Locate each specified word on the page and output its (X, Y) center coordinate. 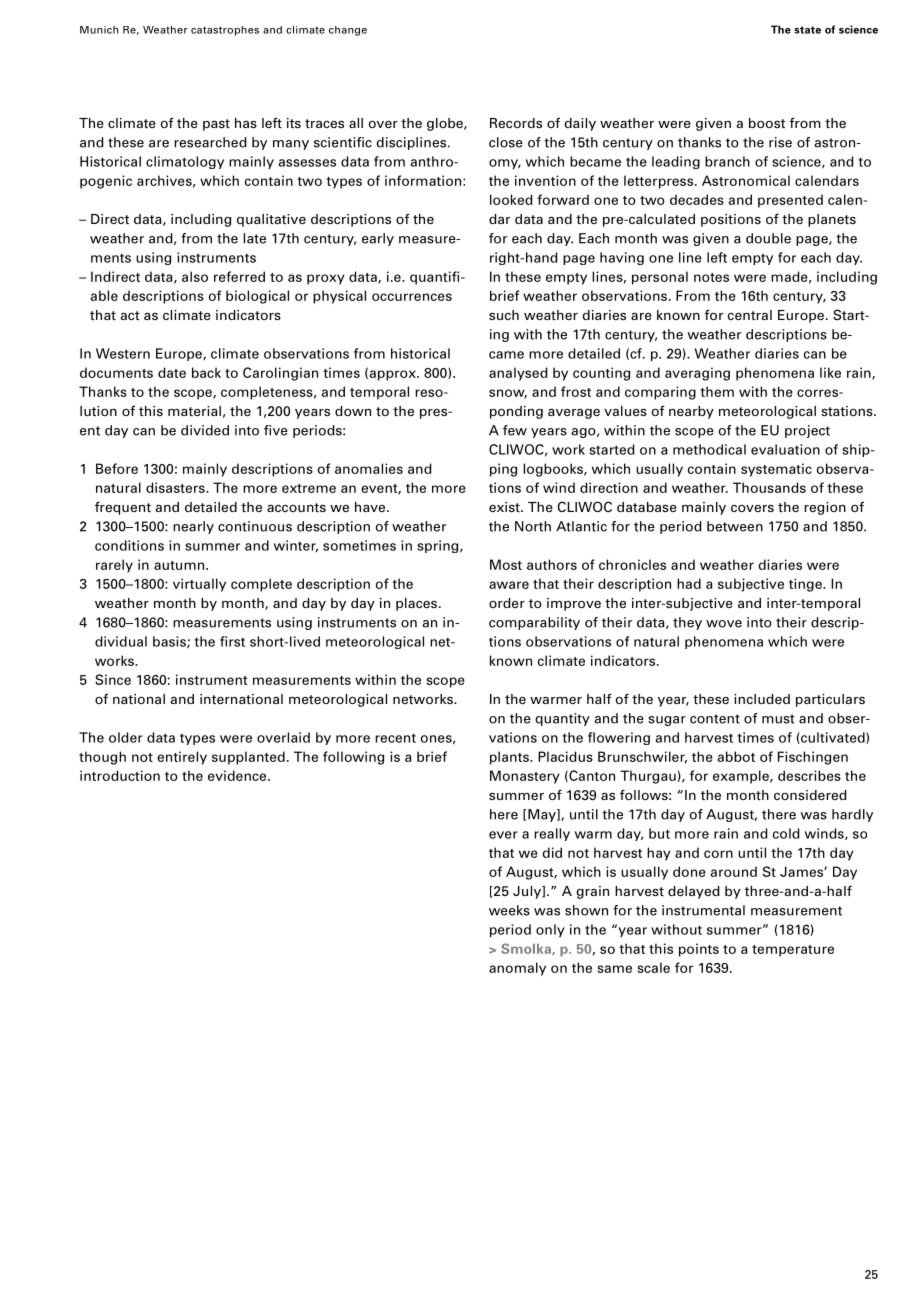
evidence (238, 775)
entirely (182, 758)
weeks (509, 910)
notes (711, 277)
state (807, 30)
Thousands (769, 487)
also (195, 276)
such (504, 315)
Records (516, 123)
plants (510, 758)
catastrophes (225, 31)
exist (505, 507)
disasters (176, 487)
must (778, 719)
